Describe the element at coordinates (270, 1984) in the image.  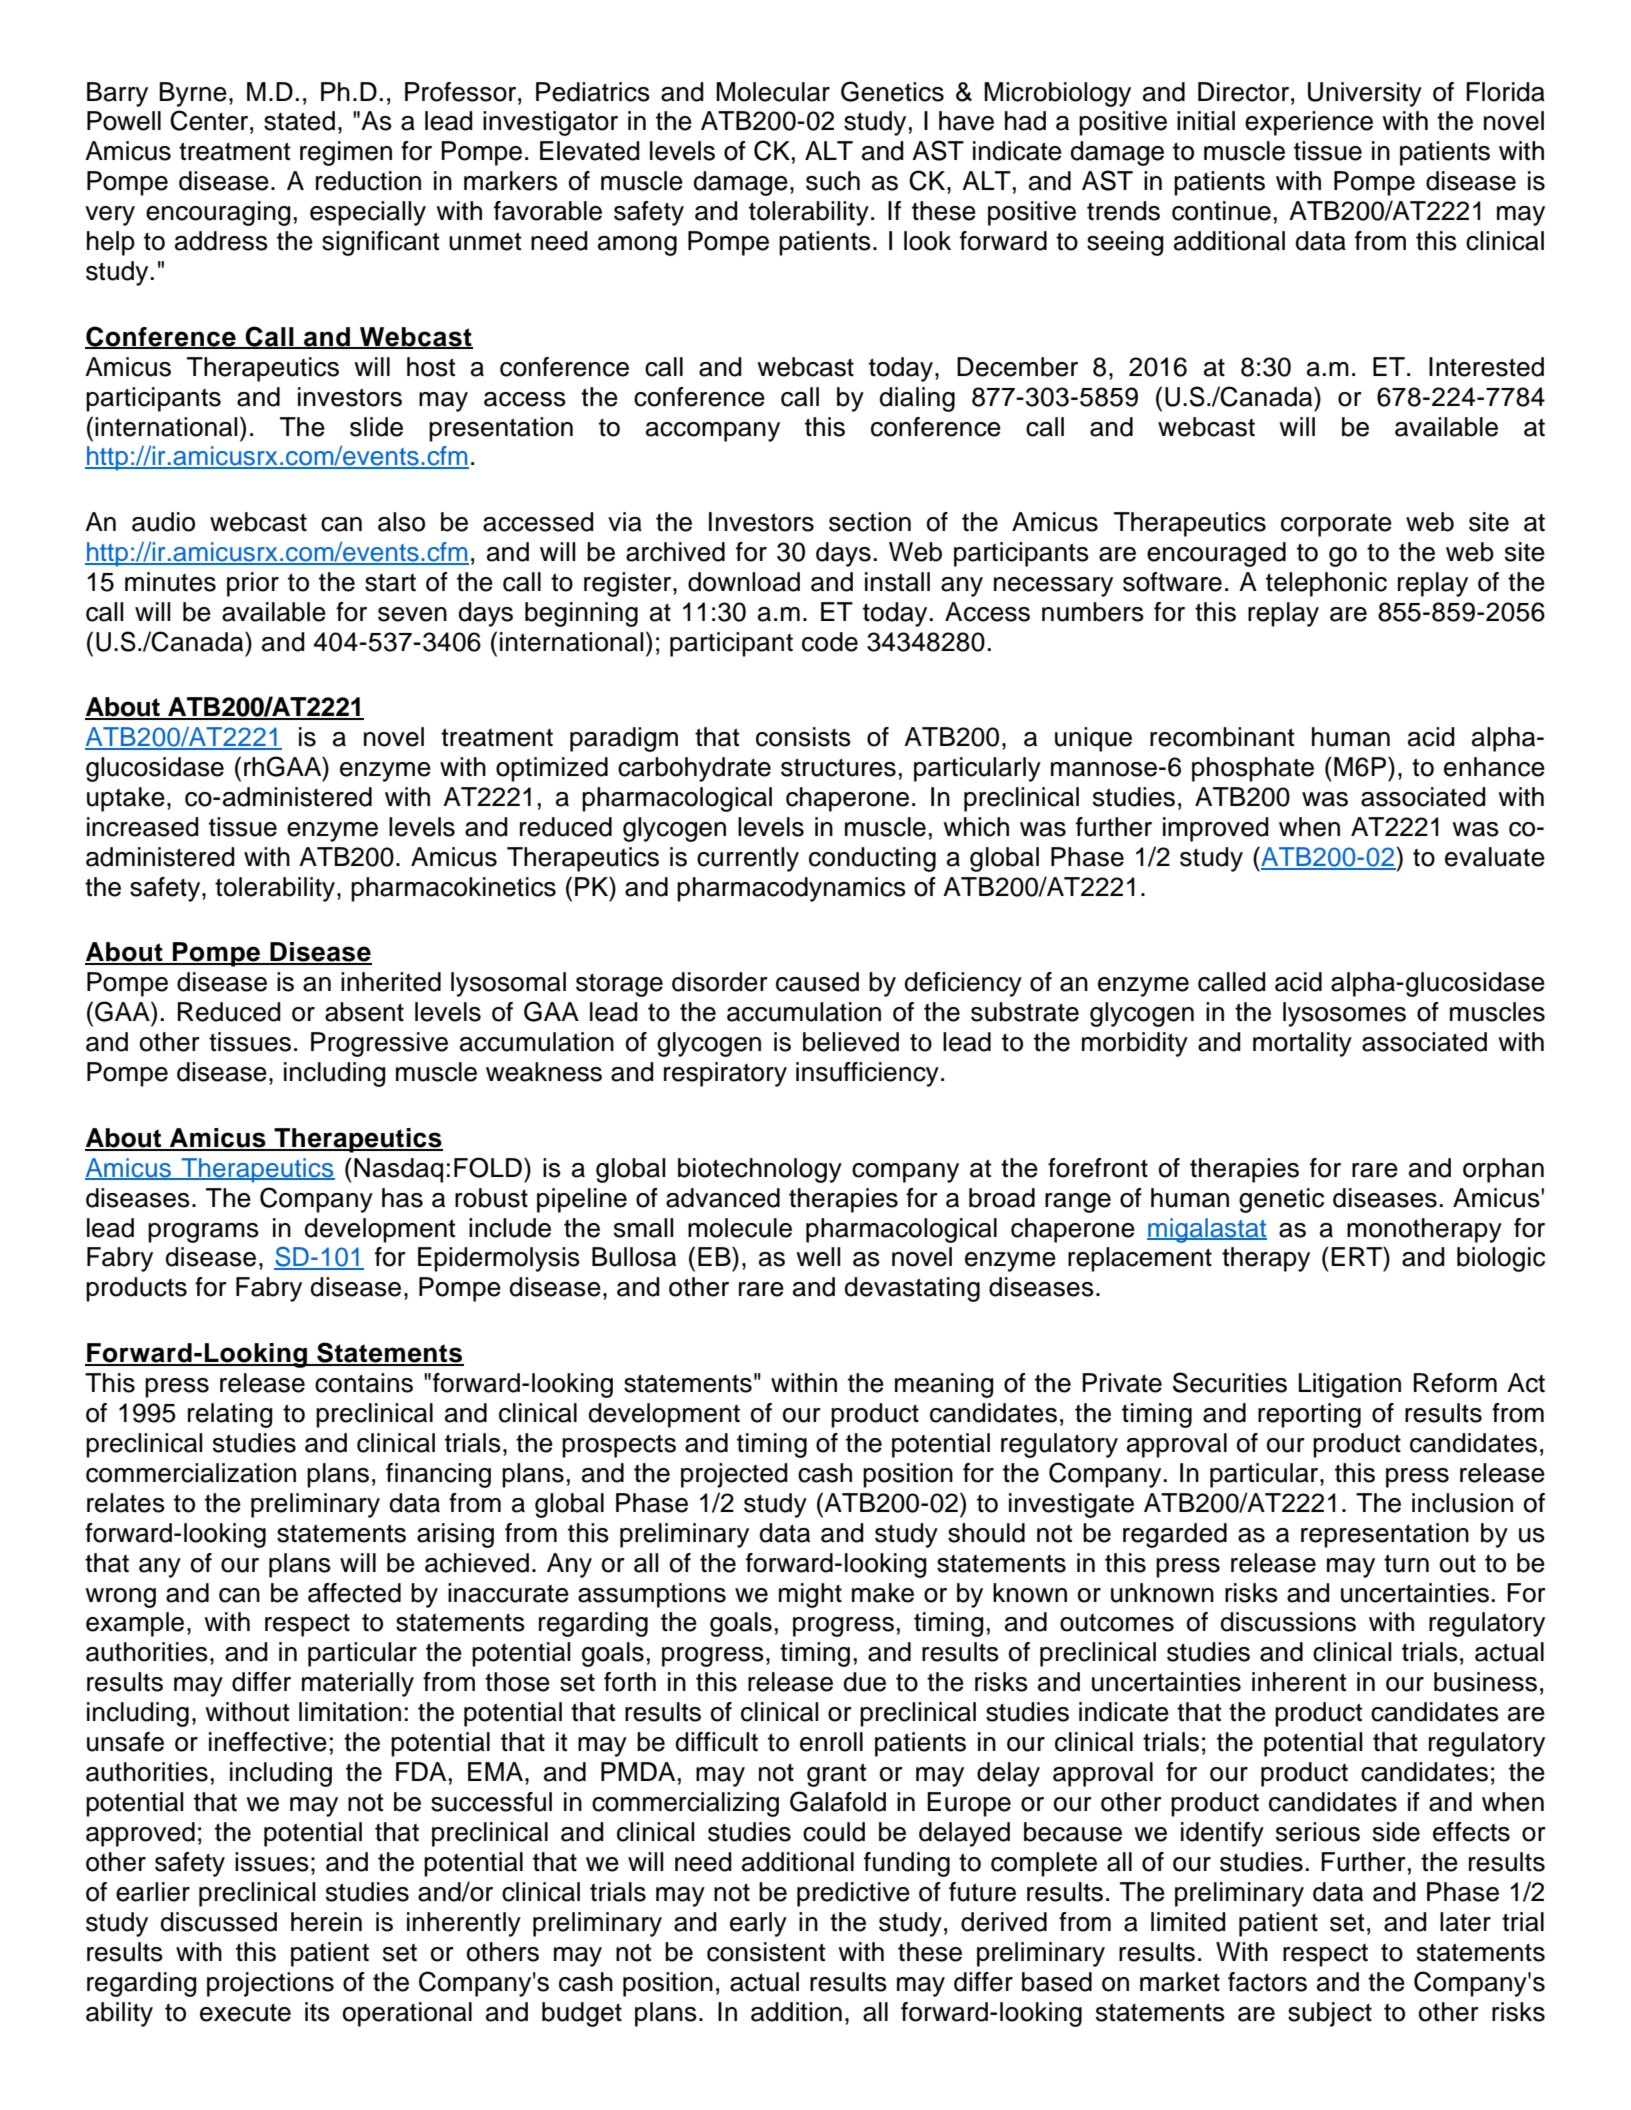
I see `projections` at that location.
